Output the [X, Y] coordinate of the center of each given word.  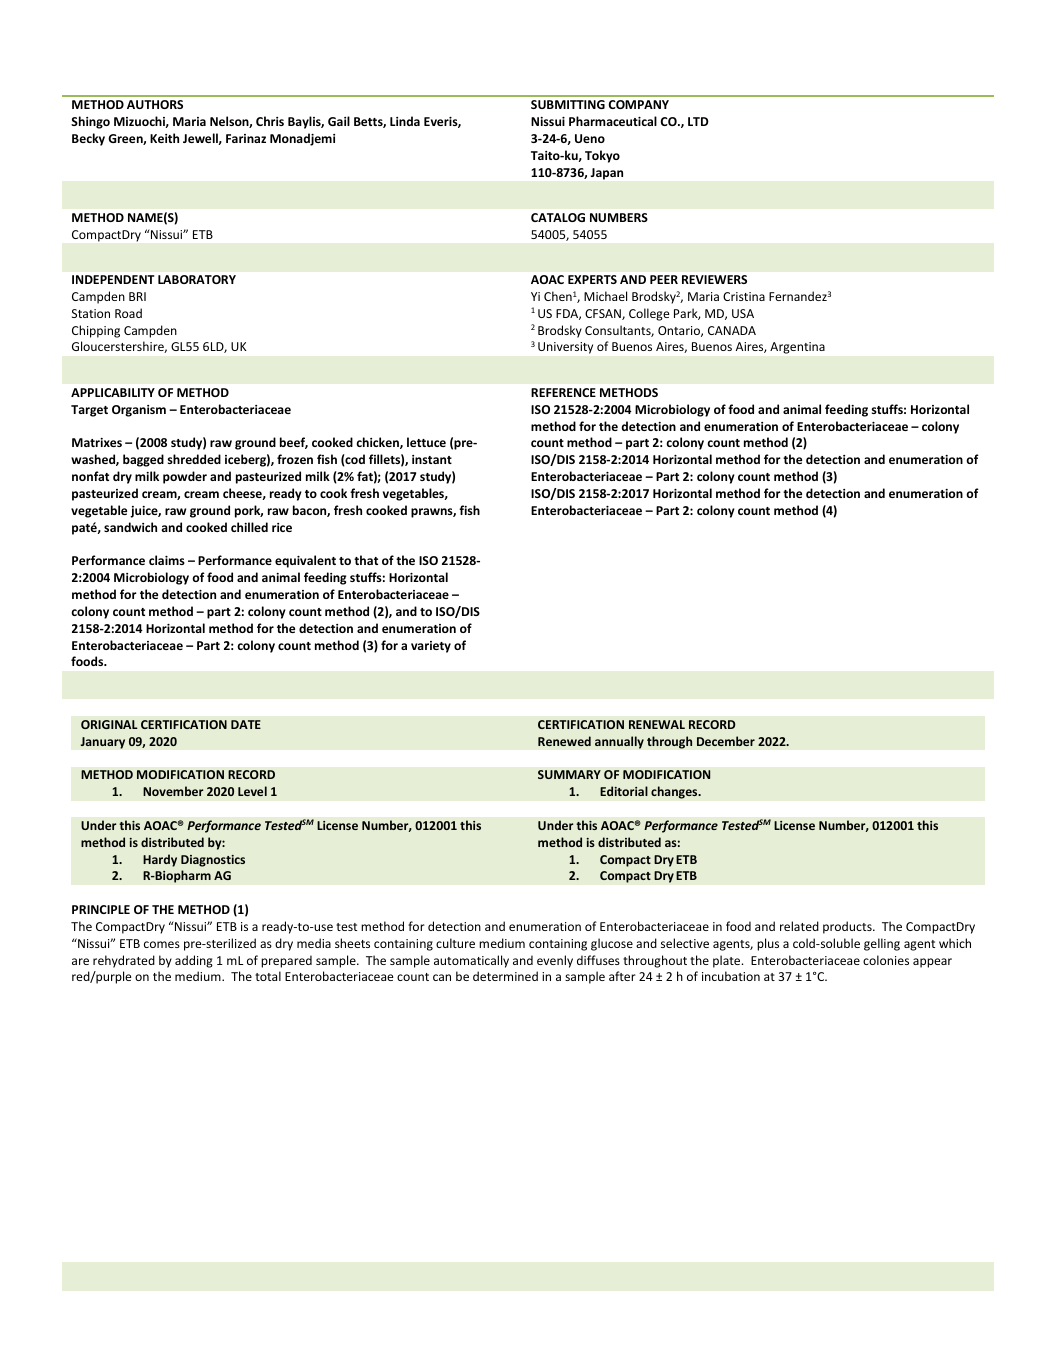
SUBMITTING [568, 104]
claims [167, 560]
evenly [555, 961]
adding [194, 961]
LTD [698, 121]
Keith [164, 138]
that [366, 560]
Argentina [797, 348]
